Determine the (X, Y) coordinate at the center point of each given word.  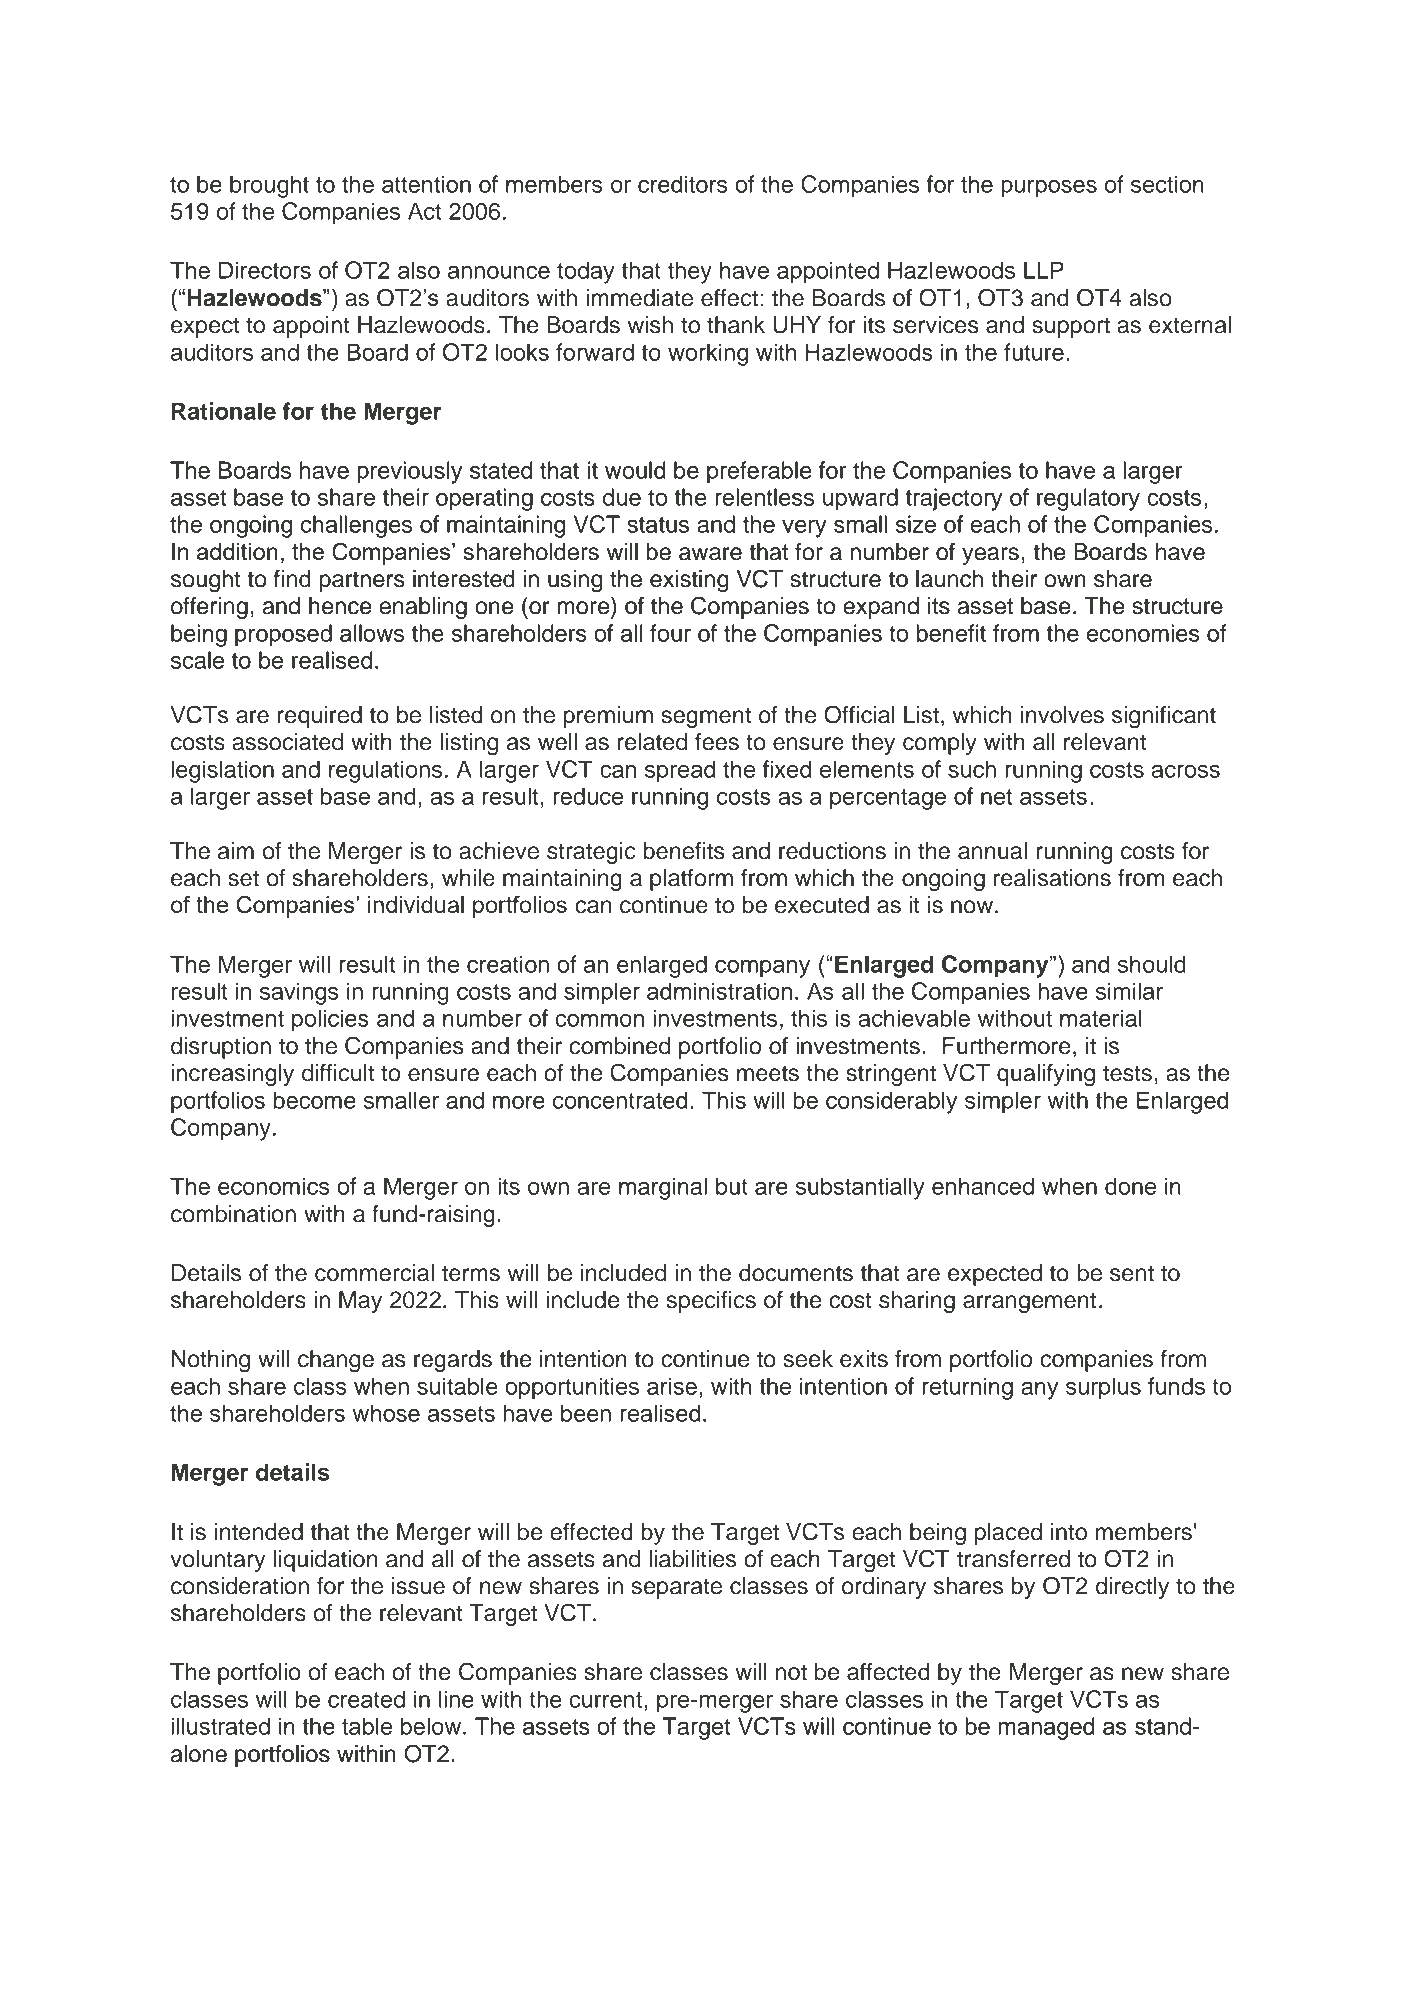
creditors (683, 184)
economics (274, 1186)
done (1130, 1186)
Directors (265, 270)
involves (1062, 715)
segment (706, 717)
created (366, 1699)
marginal (663, 1188)
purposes (1049, 189)
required (320, 717)
